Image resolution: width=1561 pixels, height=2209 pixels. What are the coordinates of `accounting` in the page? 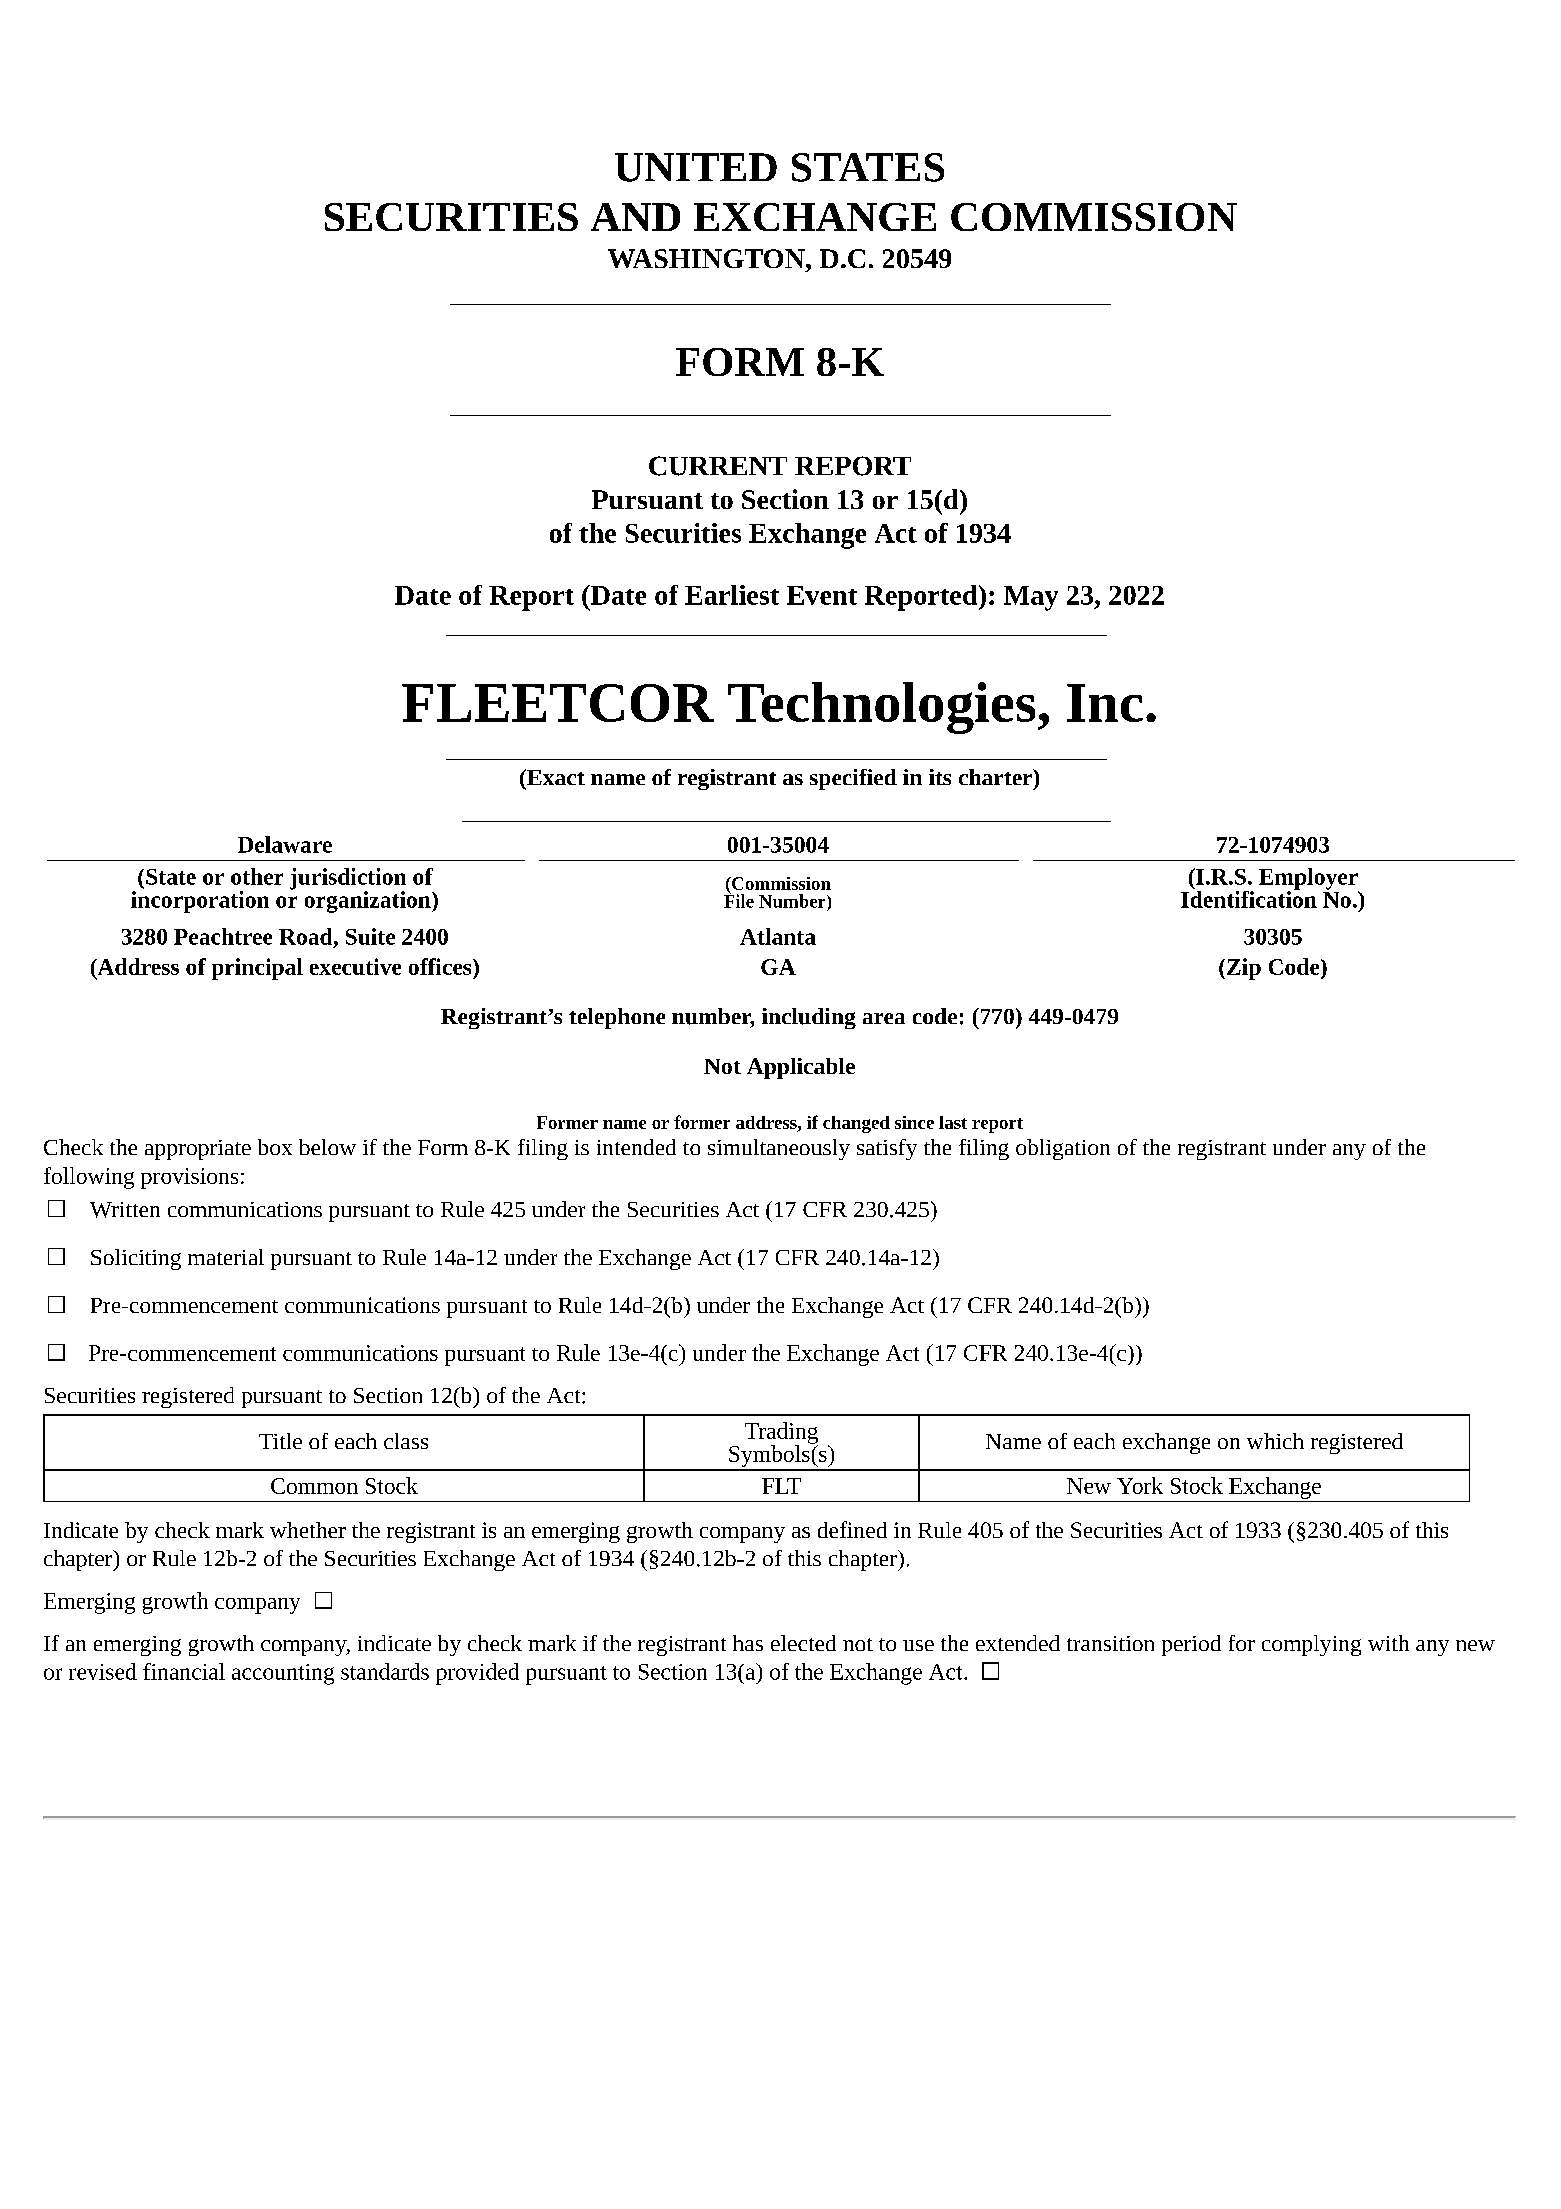 It's located at (283, 1674).
